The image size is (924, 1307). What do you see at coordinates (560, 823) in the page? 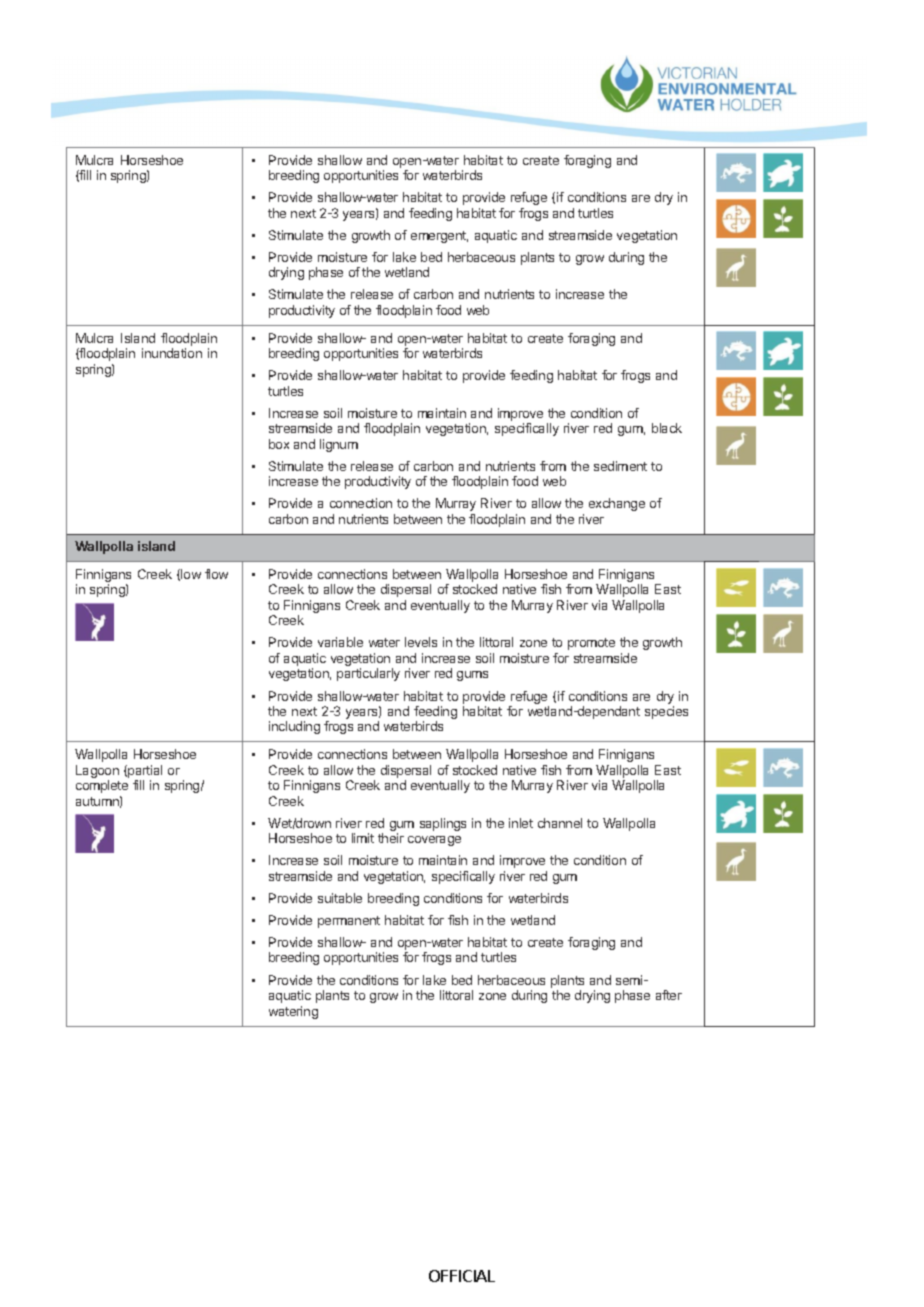
I see `channel` at bounding box center [560, 823].
